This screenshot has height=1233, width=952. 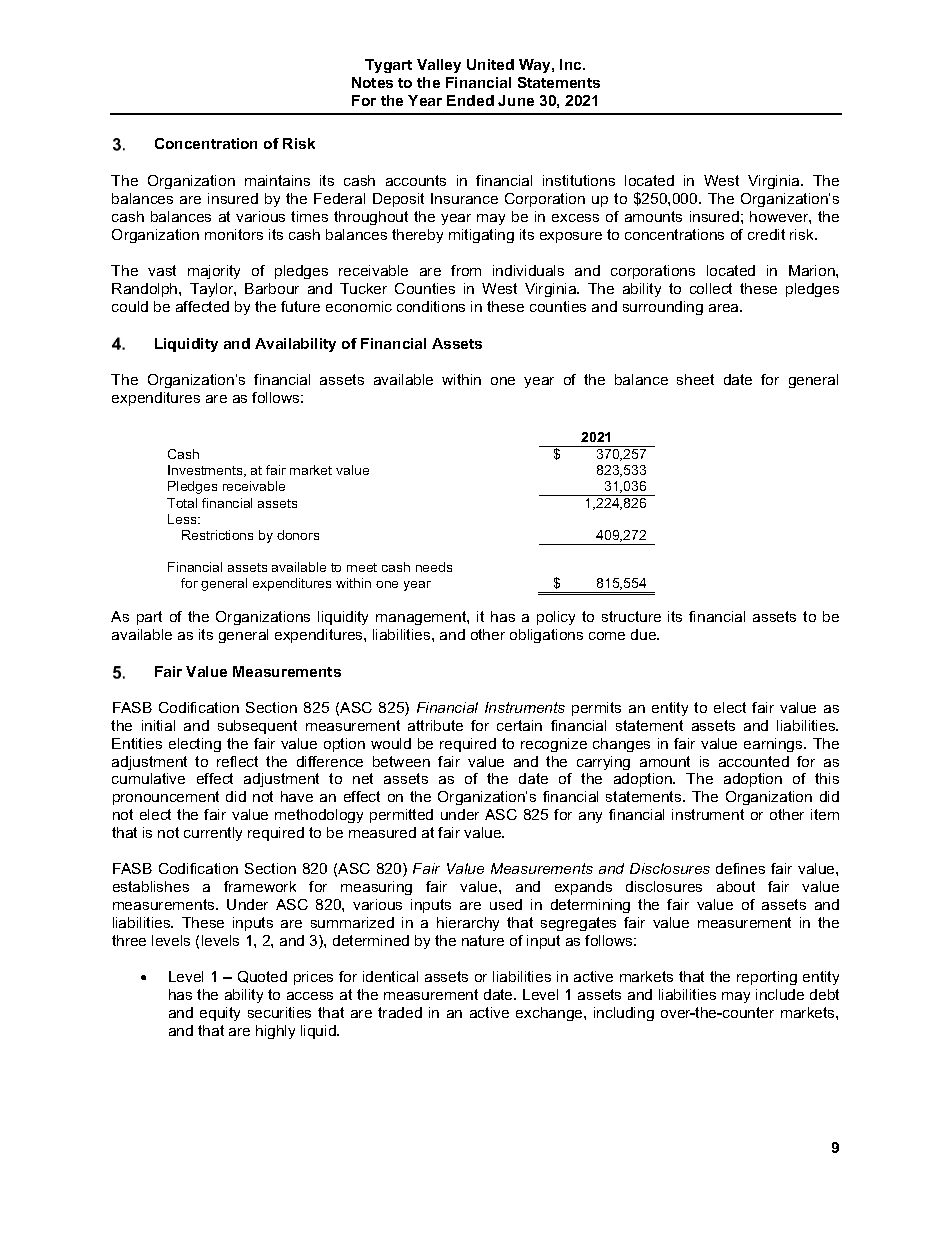 I want to click on exchange, so click(x=550, y=1014).
